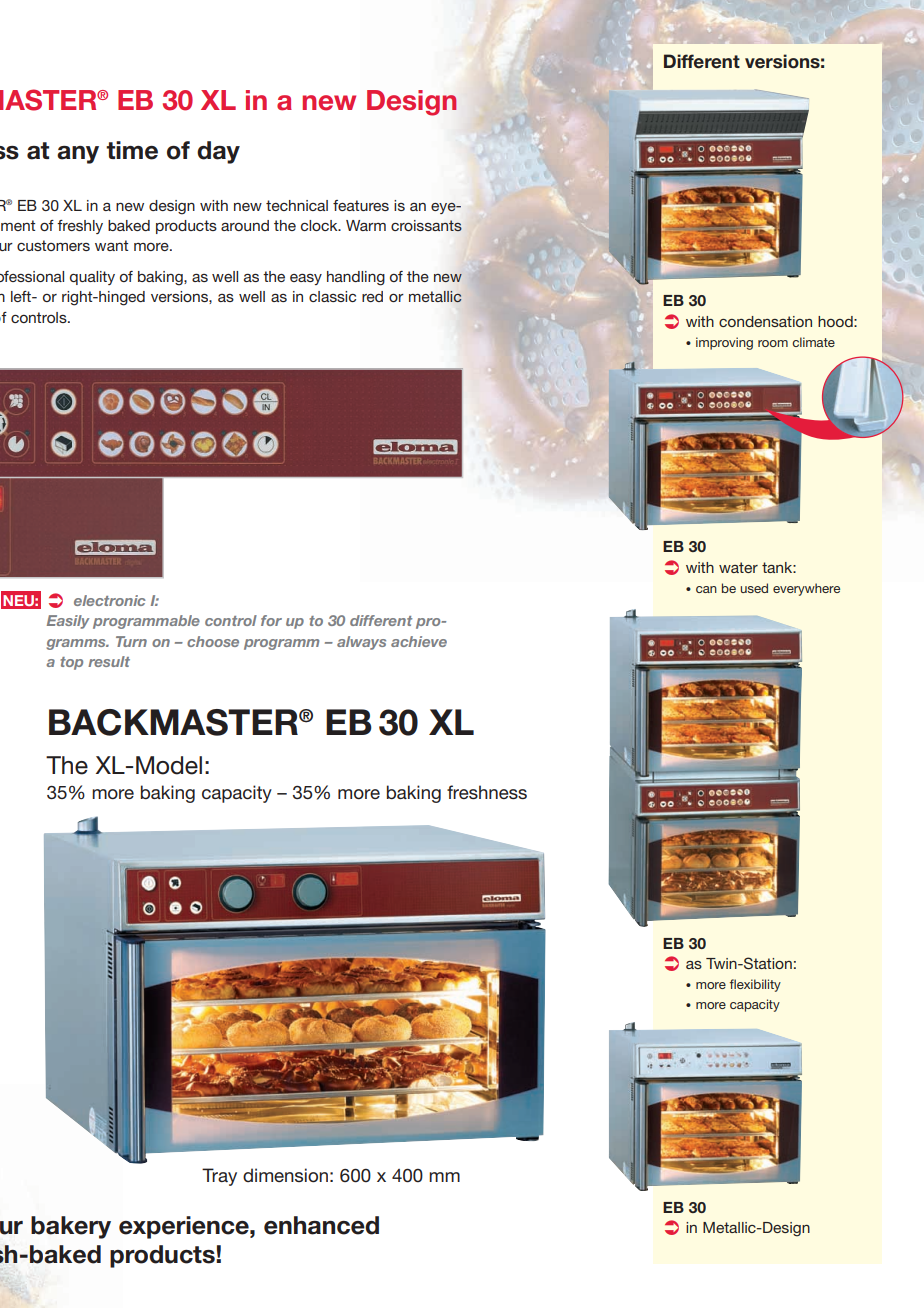 The width and height of the screenshot is (924, 1308). I want to click on freshness, so click(487, 792).
